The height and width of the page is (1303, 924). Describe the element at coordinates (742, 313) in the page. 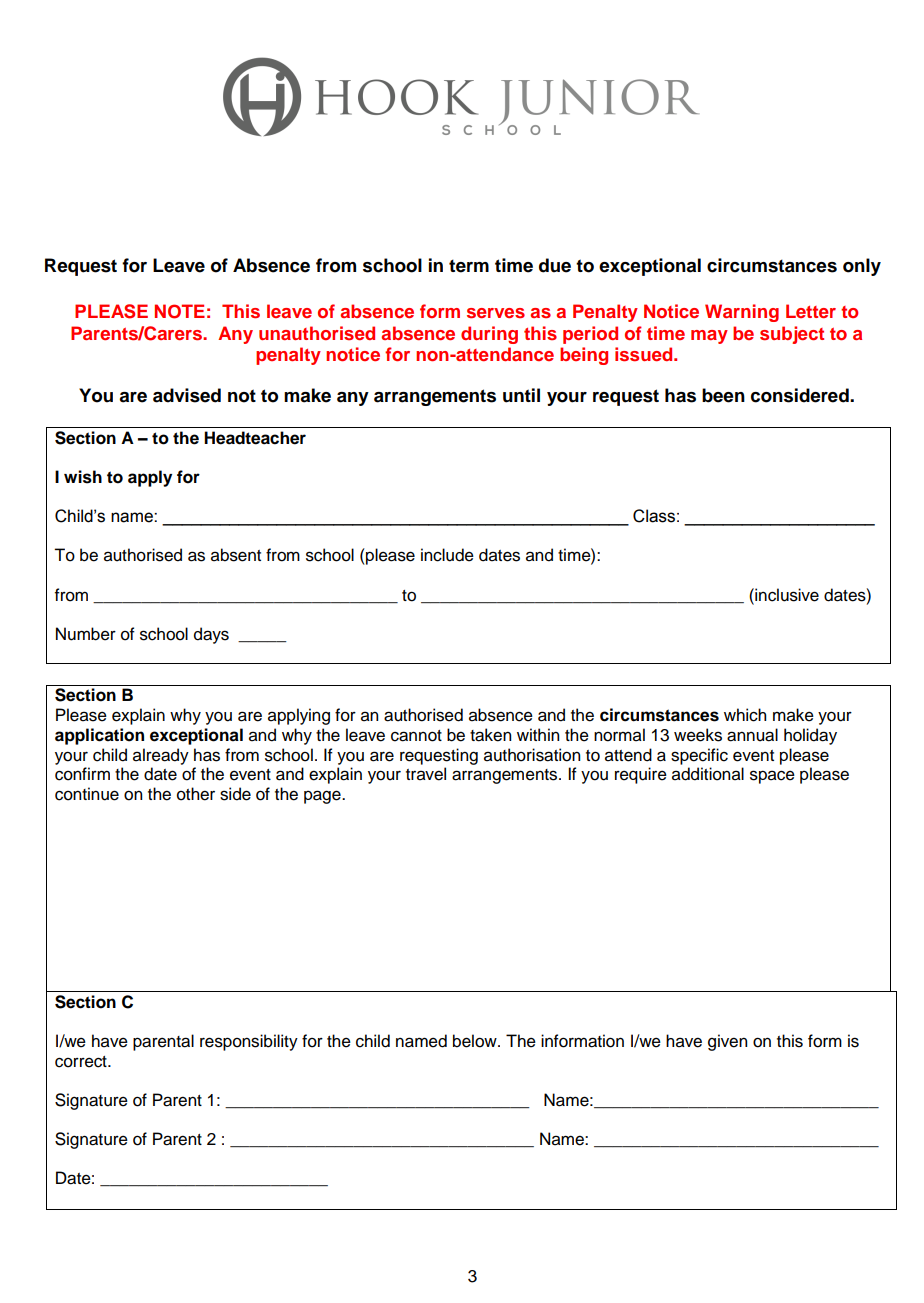

I see `Warning` at that location.
